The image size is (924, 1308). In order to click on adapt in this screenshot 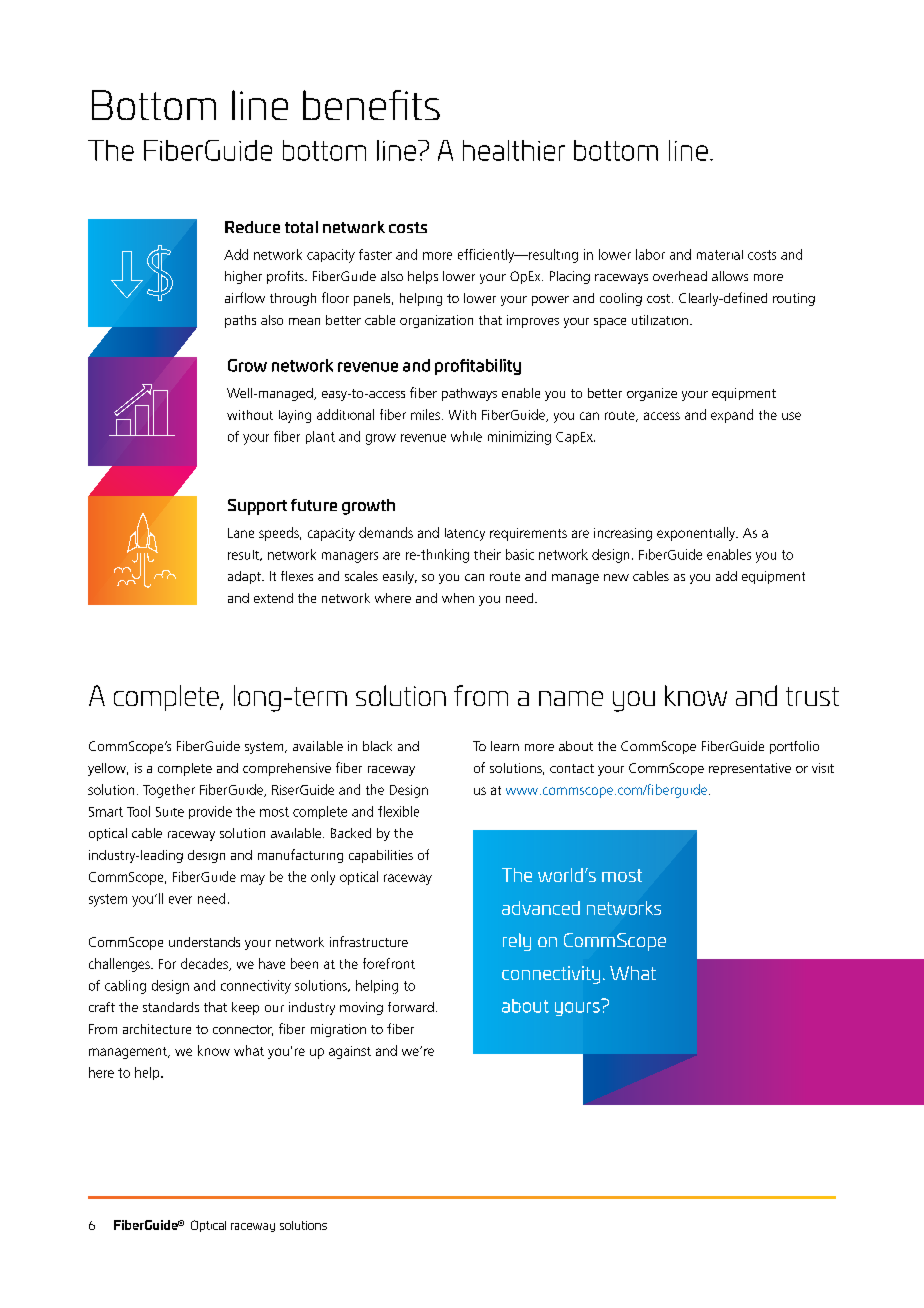, I will do `click(245, 577)`.
